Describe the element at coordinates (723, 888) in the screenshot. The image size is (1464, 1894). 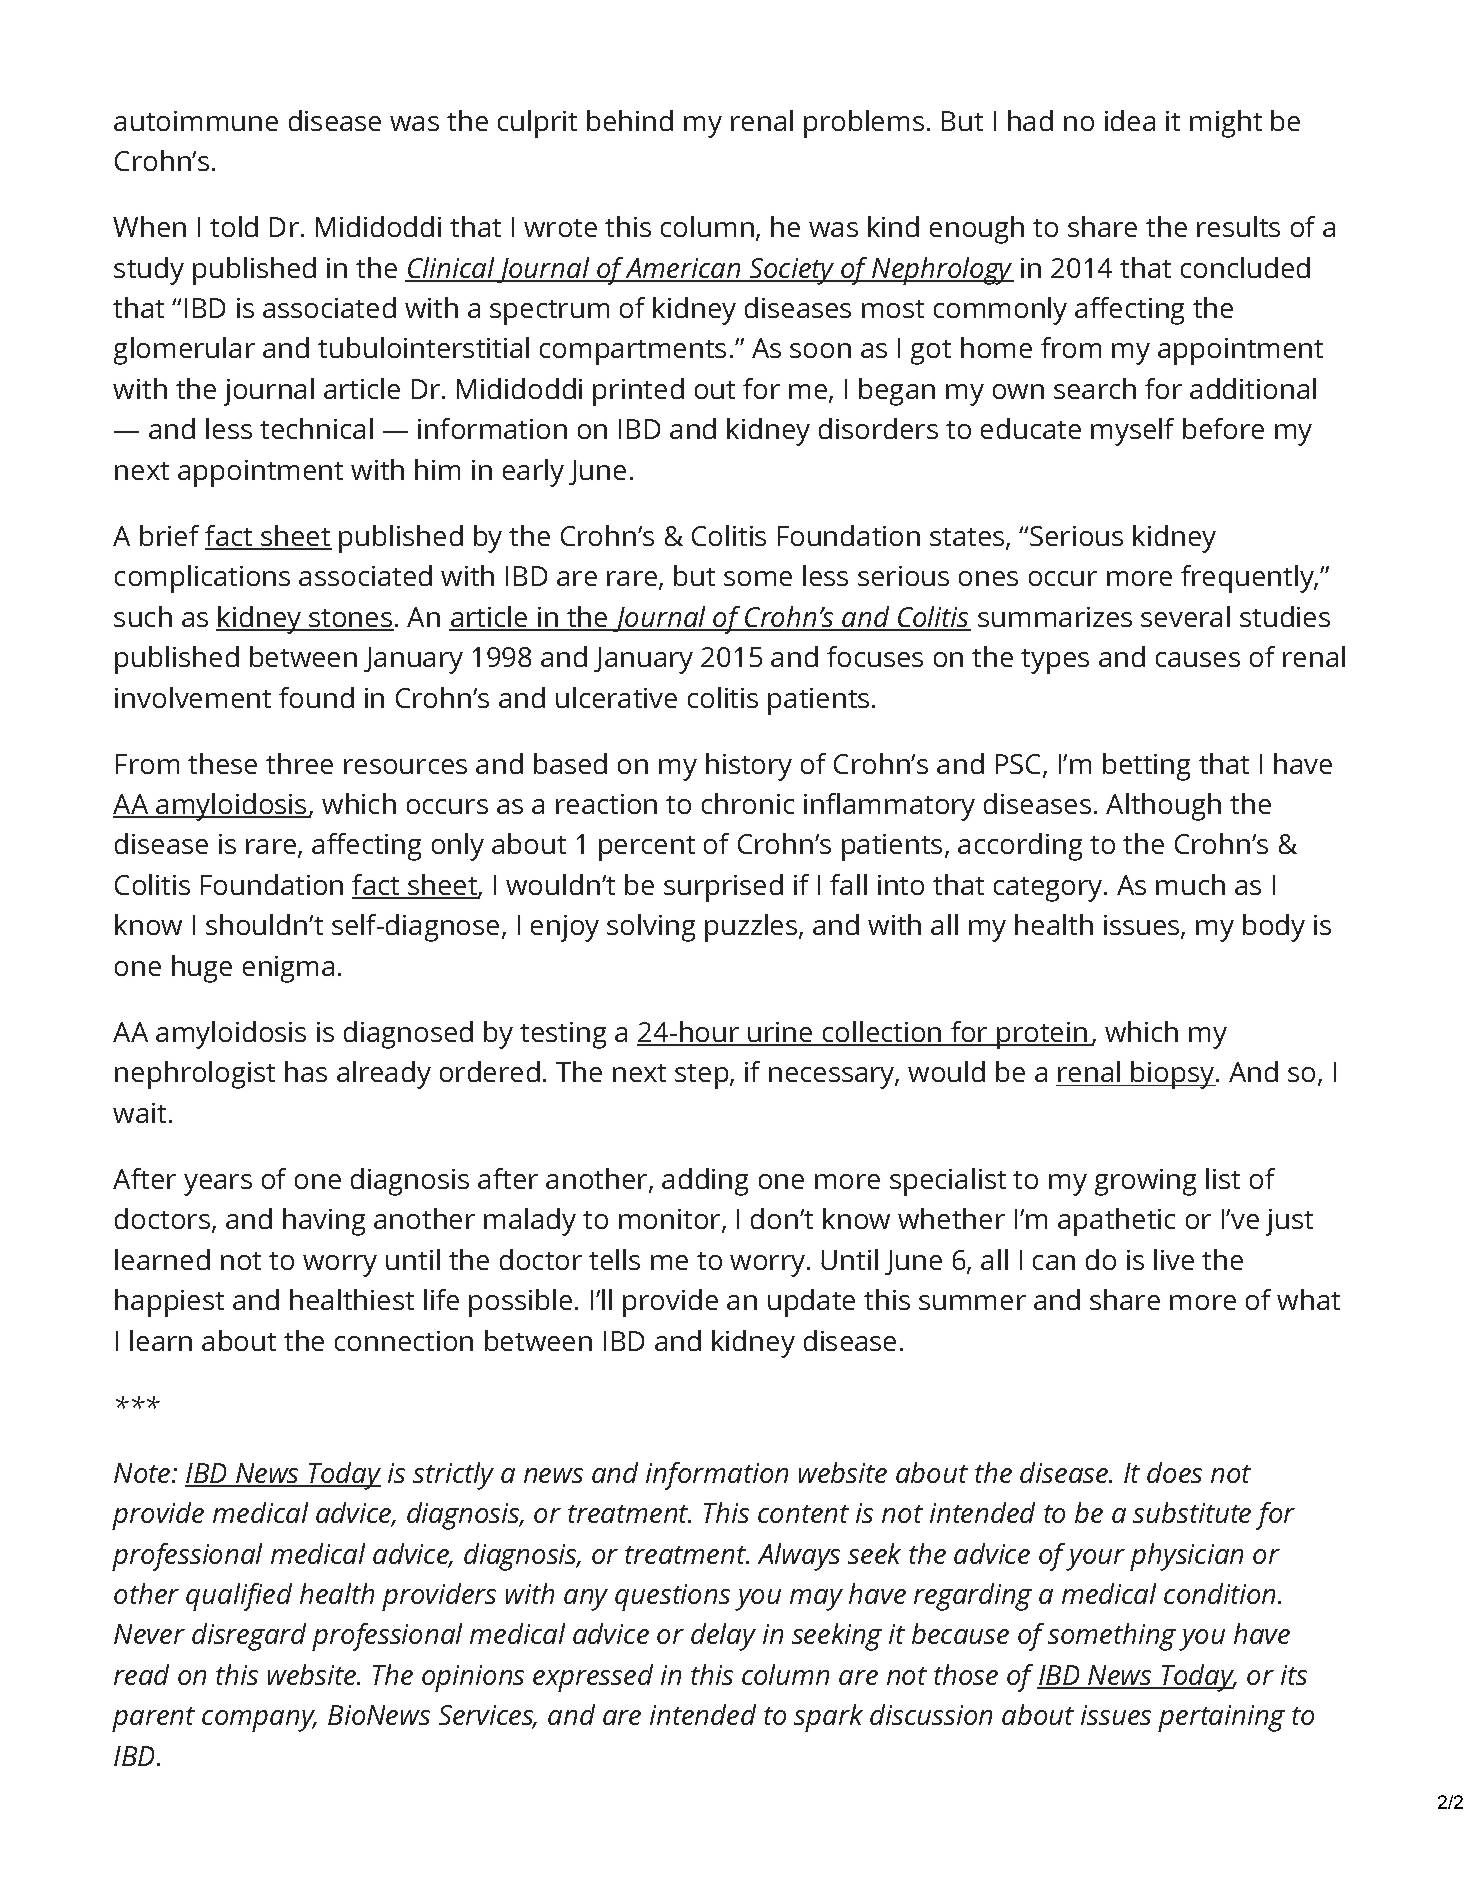
I see `surprised` at that location.
